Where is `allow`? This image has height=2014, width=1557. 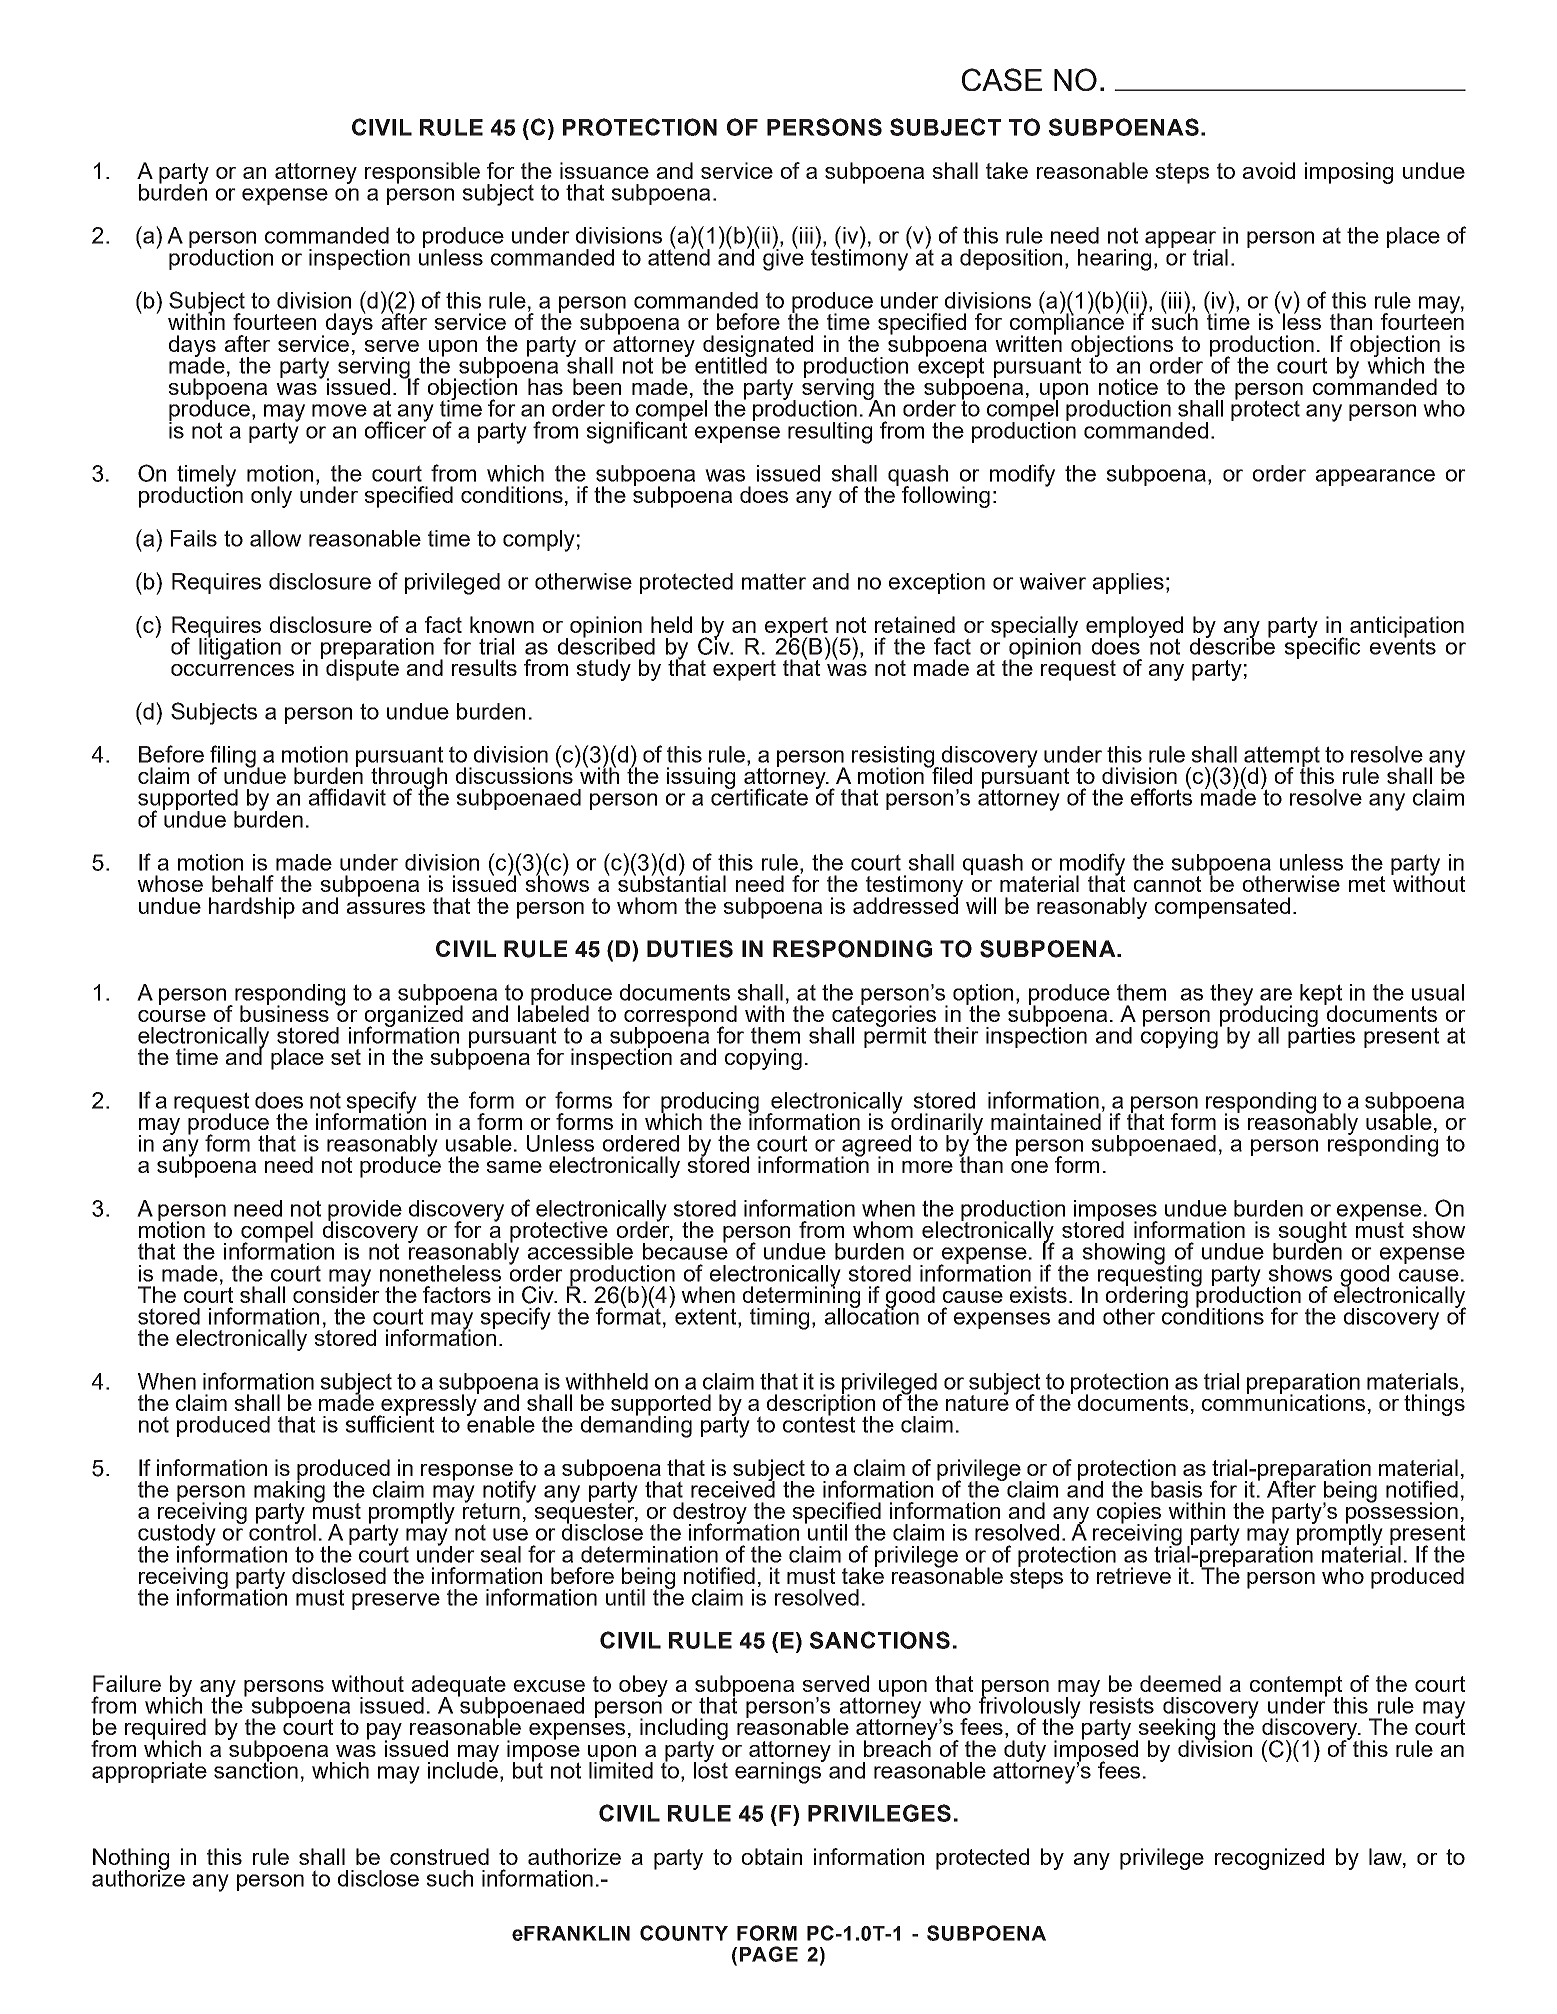 allow is located at coordinates (275, 538).
